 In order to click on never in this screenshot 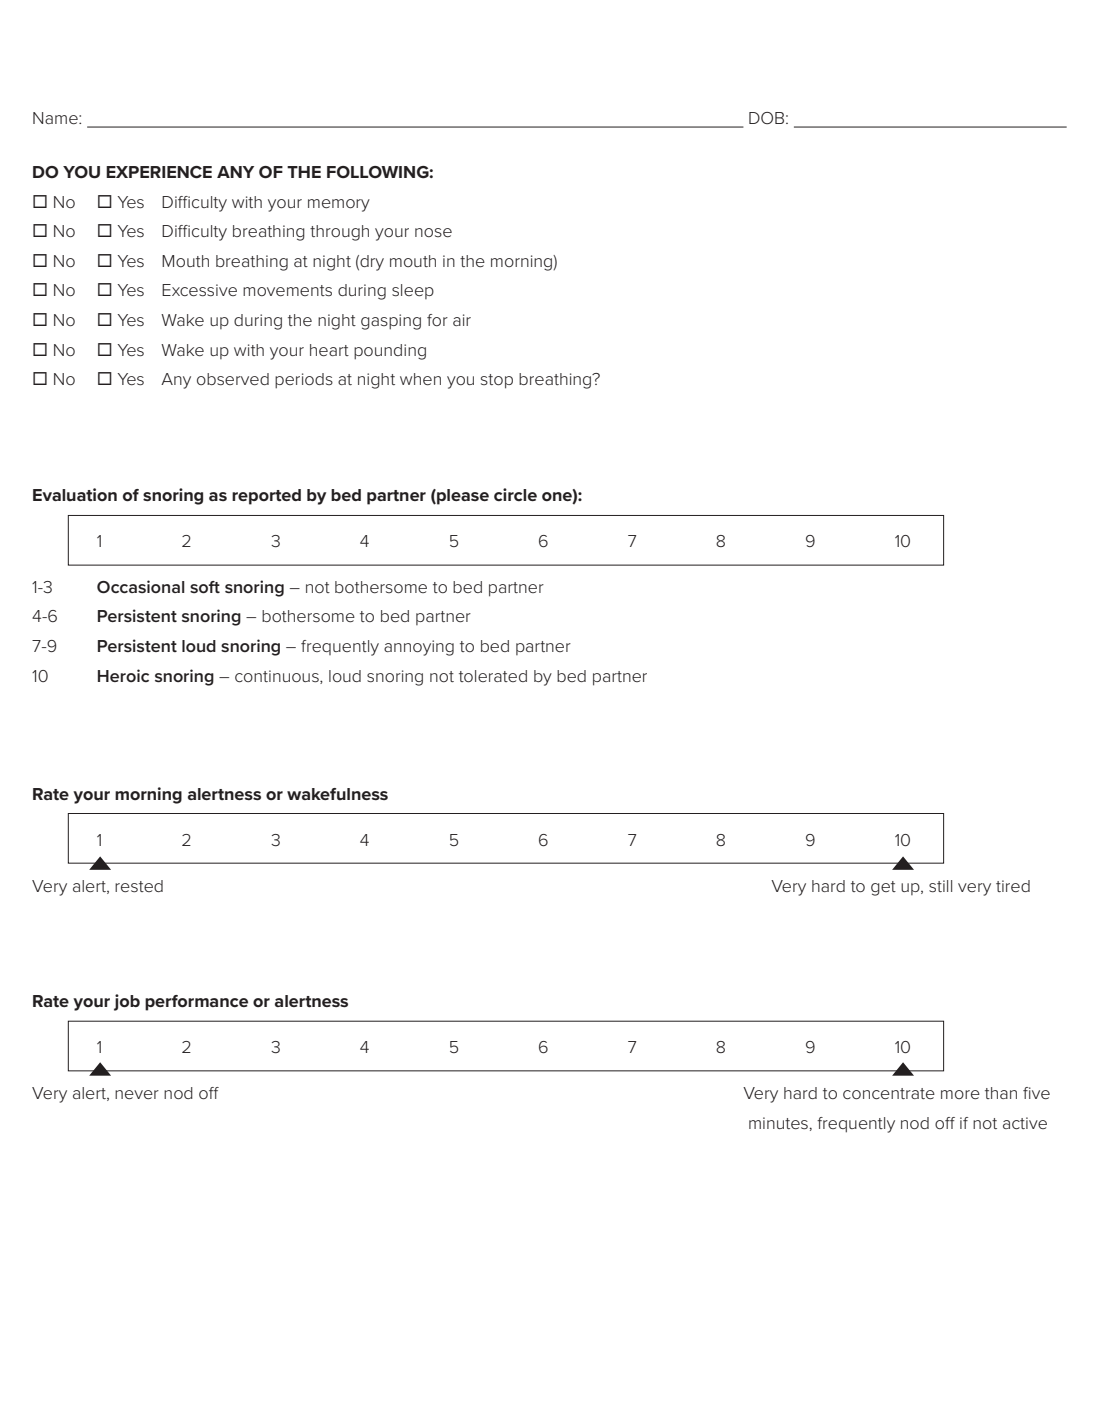, I will do `click(137, 1094)`.
